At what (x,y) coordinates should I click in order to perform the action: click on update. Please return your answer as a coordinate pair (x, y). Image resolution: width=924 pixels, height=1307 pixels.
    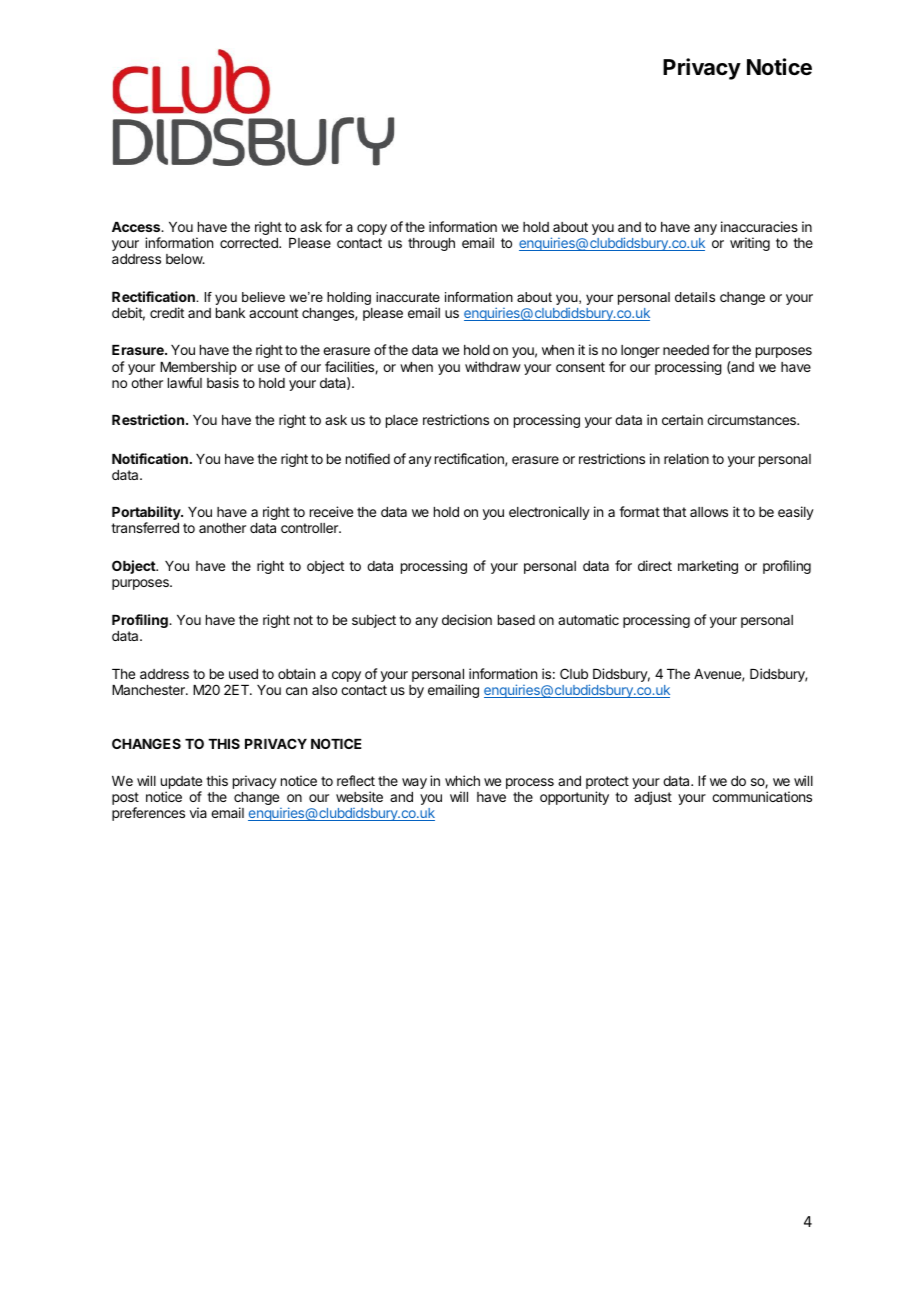
    Looking at the image, I should click on (181, 784).
